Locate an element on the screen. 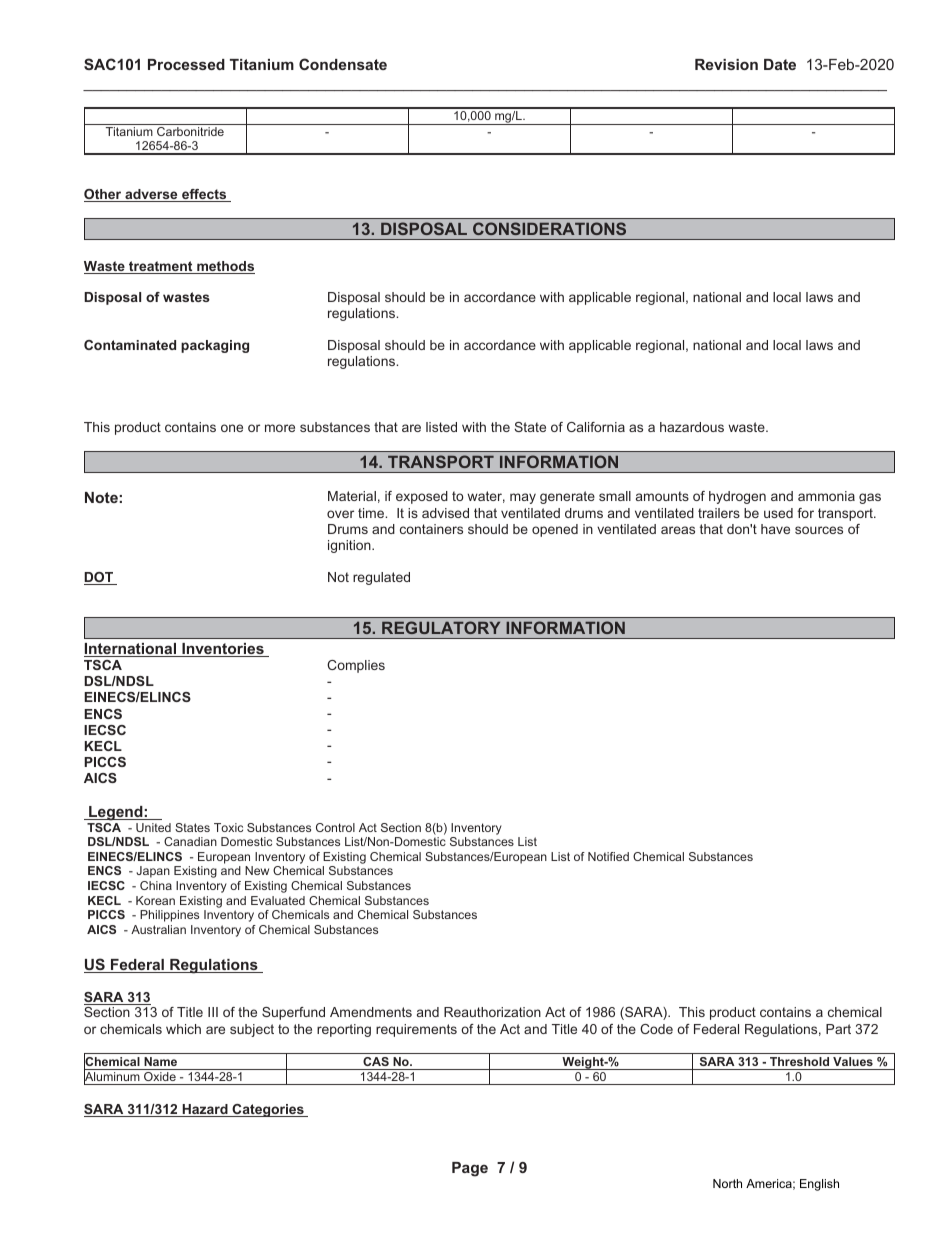 The width and height of the screenshot is (952, 1233). Processed is located at coordinates (186, 64).
